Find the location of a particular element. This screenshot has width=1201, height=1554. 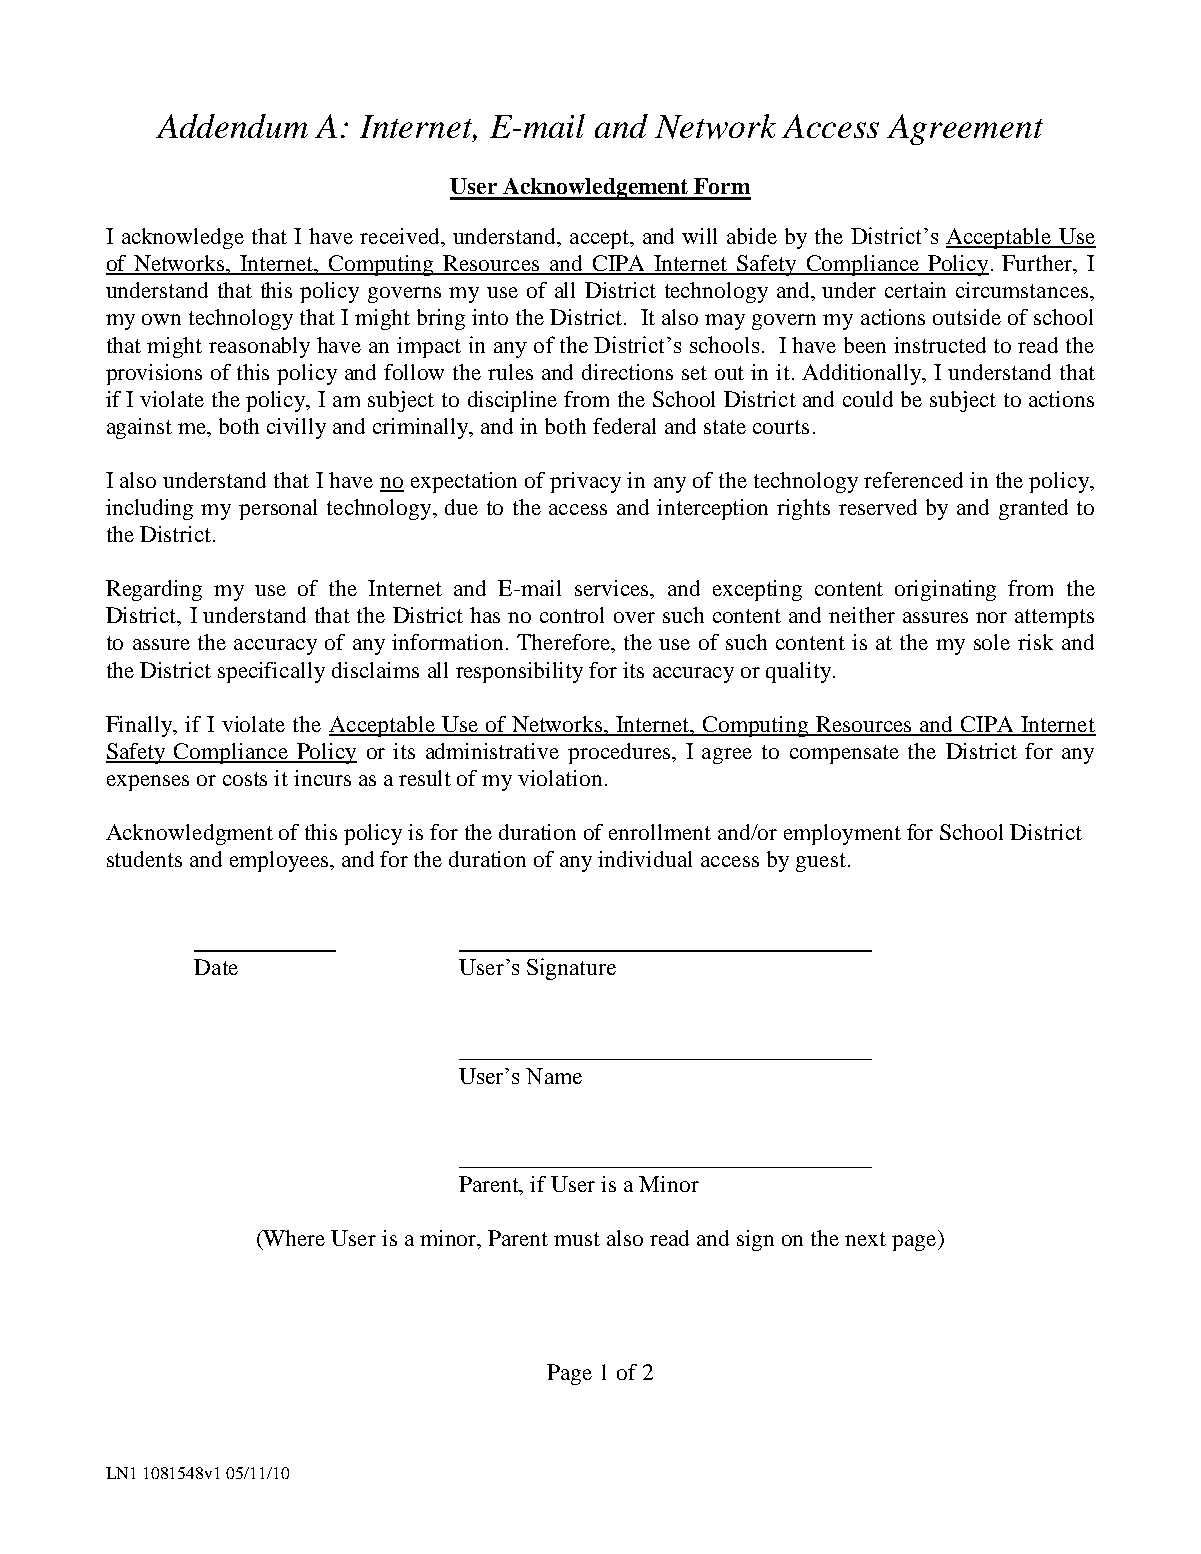

individual is located at coordinates (645, 859).
